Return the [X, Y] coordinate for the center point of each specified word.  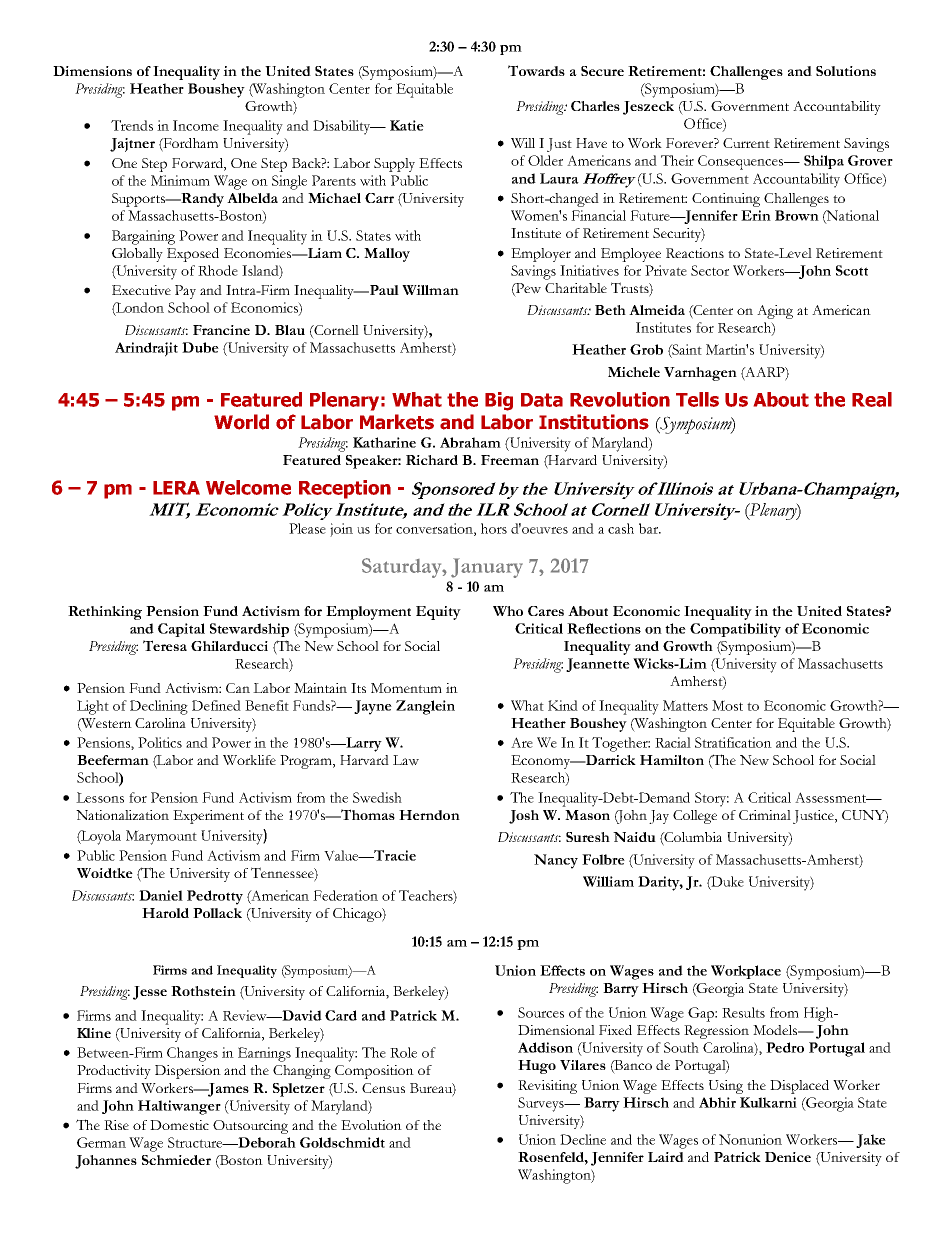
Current [746, 143]
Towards [536, 70]
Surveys [542, 1104]
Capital [181, 630]
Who [508, 611]
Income [196, 125]
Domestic [179, 1125]
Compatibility [735, 630]
